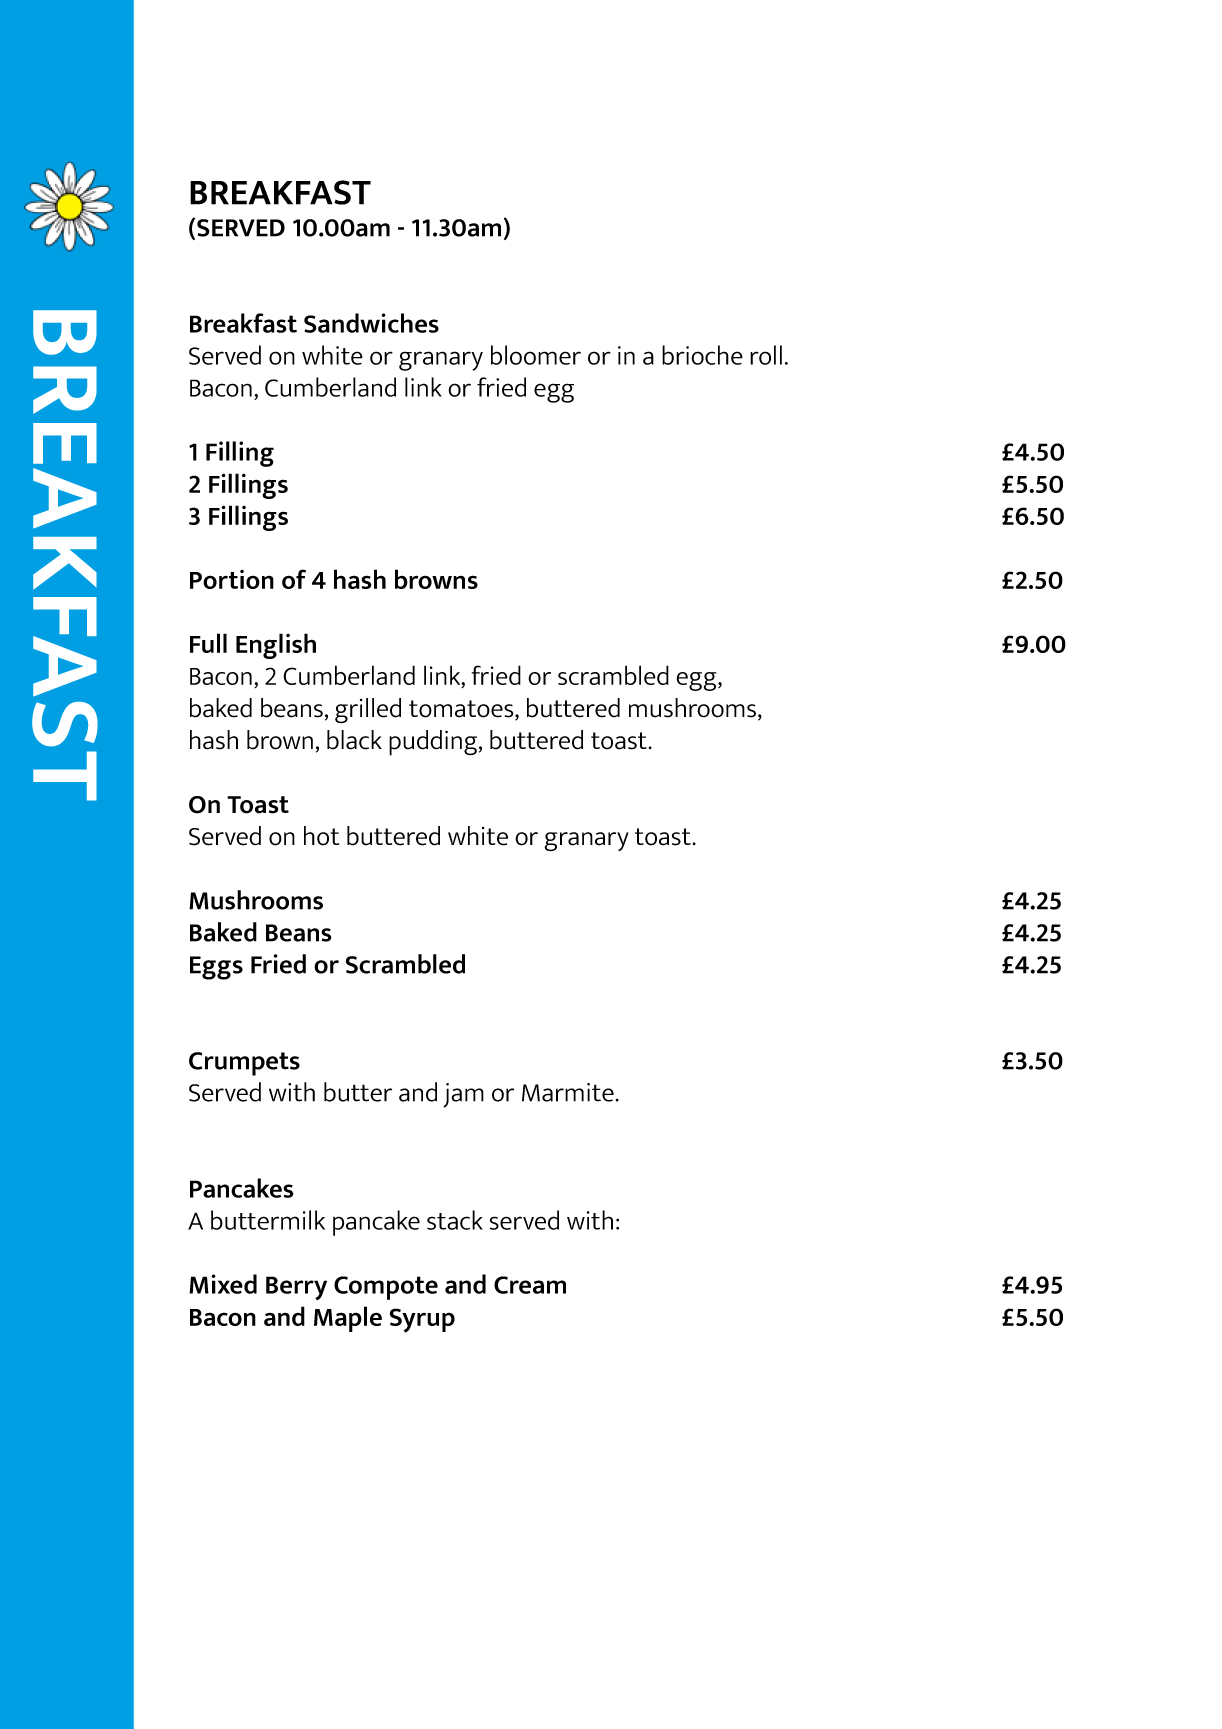 The width and height of the screenshot is (1222, 1729). I want to click on Sandwiches, so click(371, 323).
